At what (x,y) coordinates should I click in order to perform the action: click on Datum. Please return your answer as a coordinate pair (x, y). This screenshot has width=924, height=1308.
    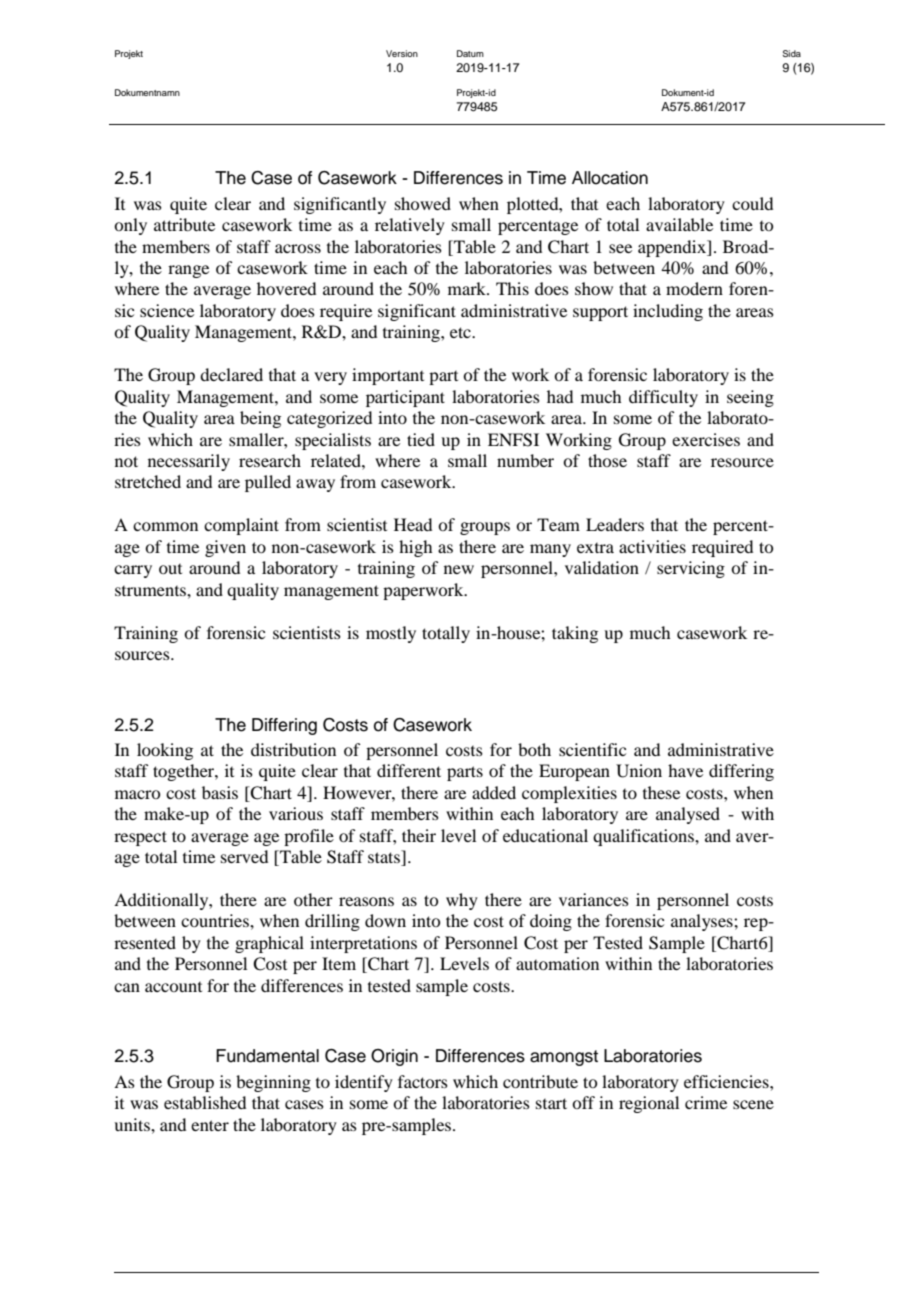
    Looking at the image, I should click on (470, 53).
